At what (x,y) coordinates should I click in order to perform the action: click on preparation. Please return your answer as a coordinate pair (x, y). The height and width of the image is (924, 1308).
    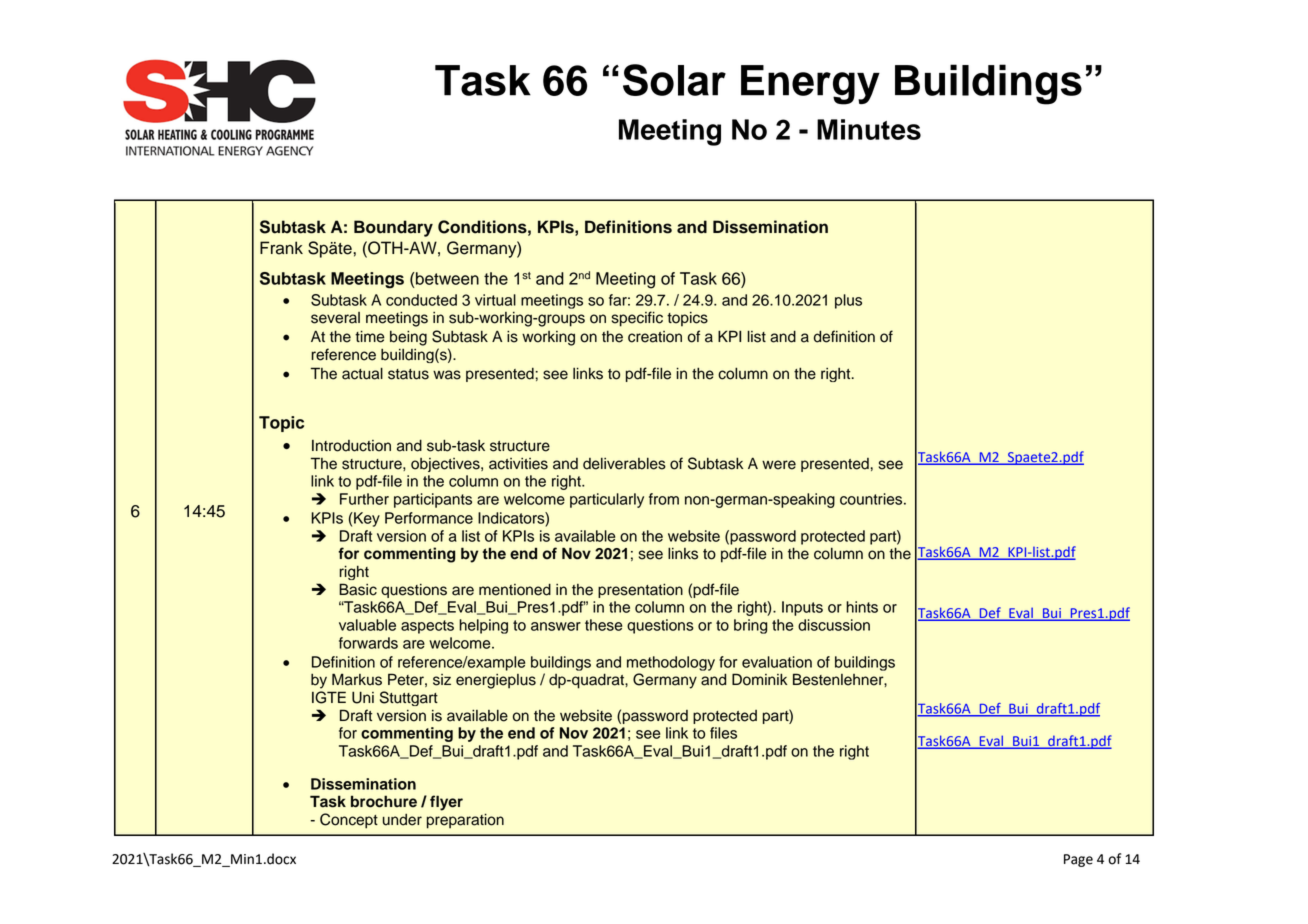
    Looking at the image, I should click on (465, 821).
